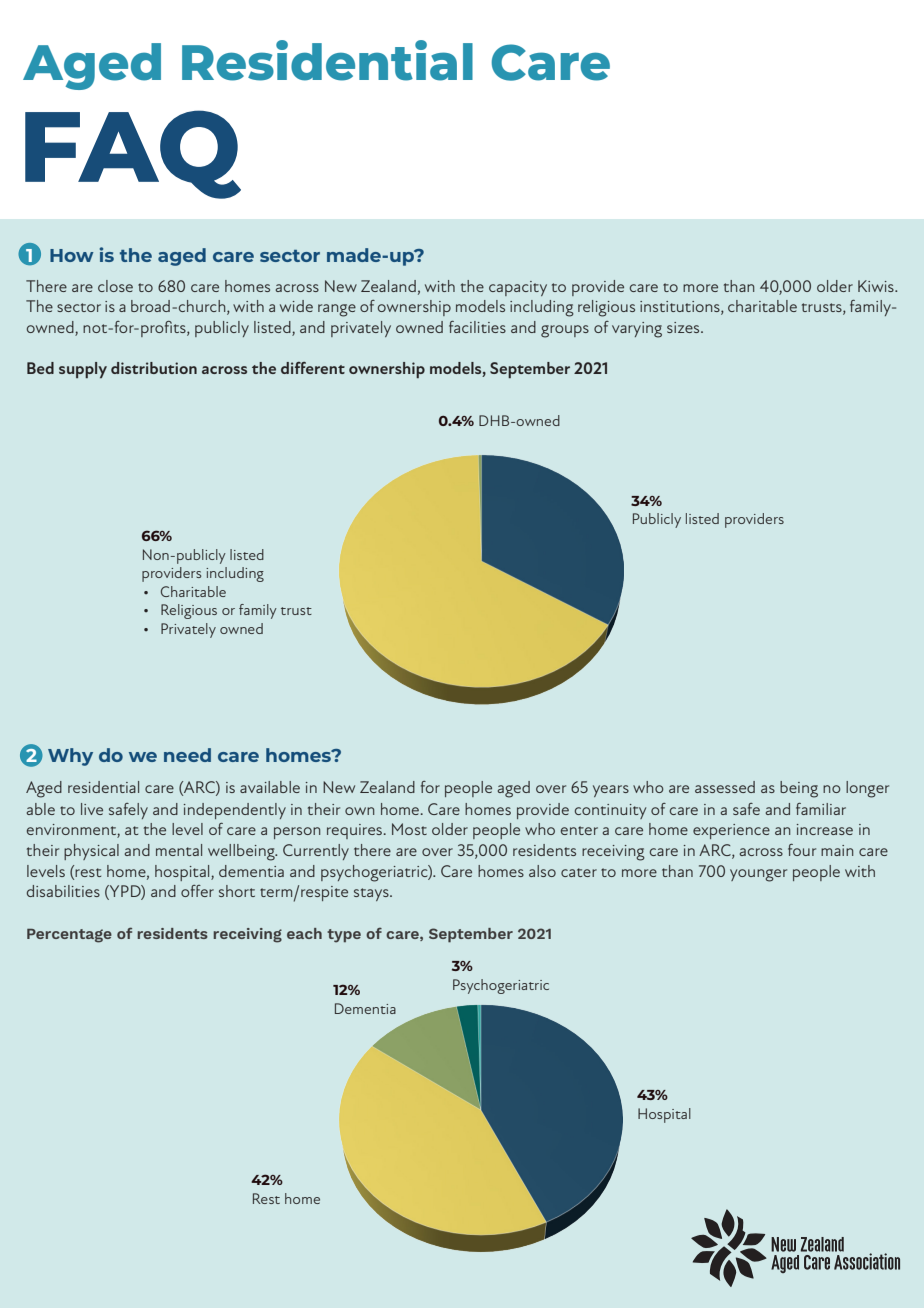 The height and width of the screenshot is (1308, 924). I want to click on capacity, so click(518, 288).
